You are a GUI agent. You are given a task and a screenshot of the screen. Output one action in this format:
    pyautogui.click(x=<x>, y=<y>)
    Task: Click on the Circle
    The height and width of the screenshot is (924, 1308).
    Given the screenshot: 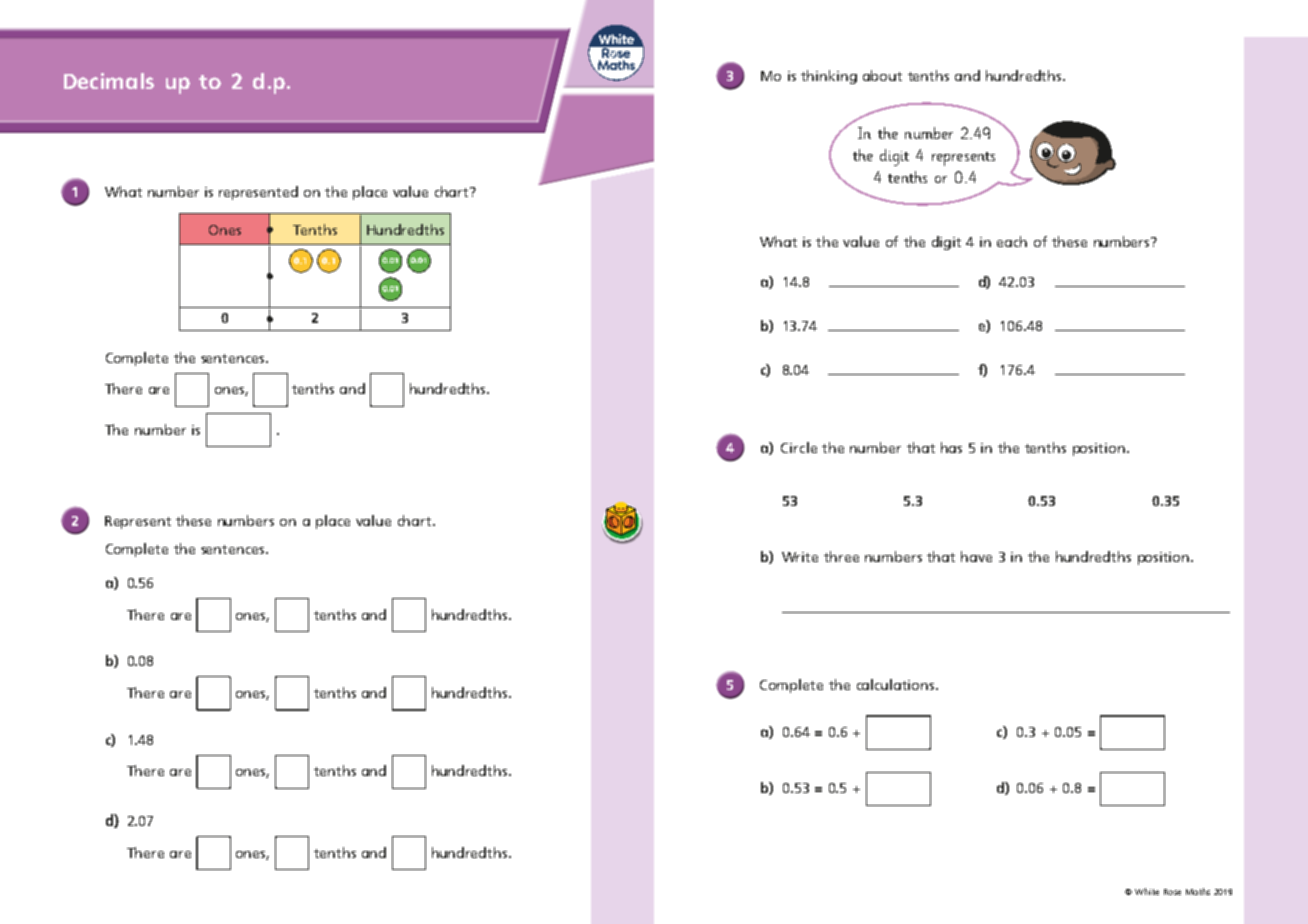 What is the action you would take?
    pyautogui.click(x=799, y=447)
